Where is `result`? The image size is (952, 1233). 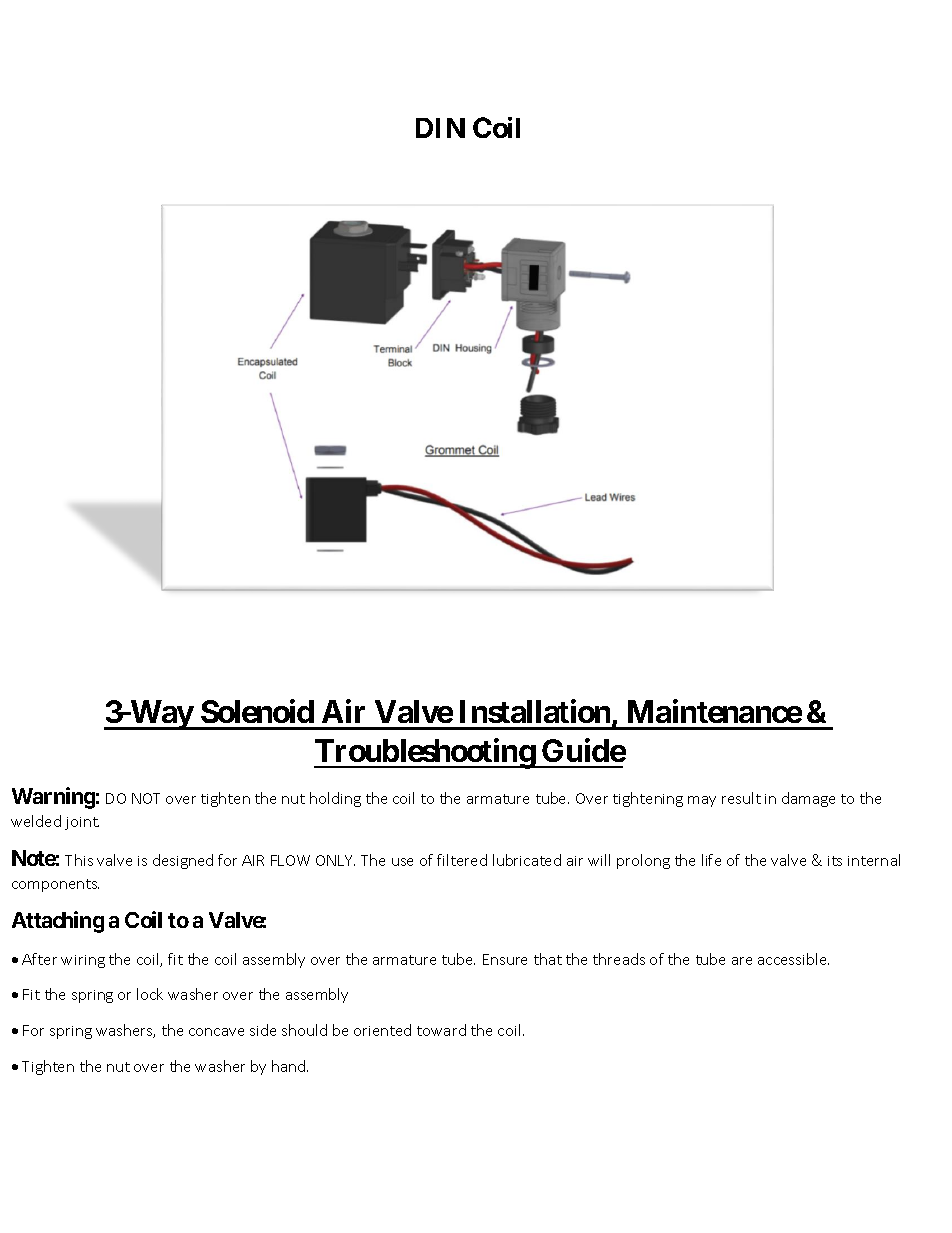
result is located at coordinates (741, 798).
